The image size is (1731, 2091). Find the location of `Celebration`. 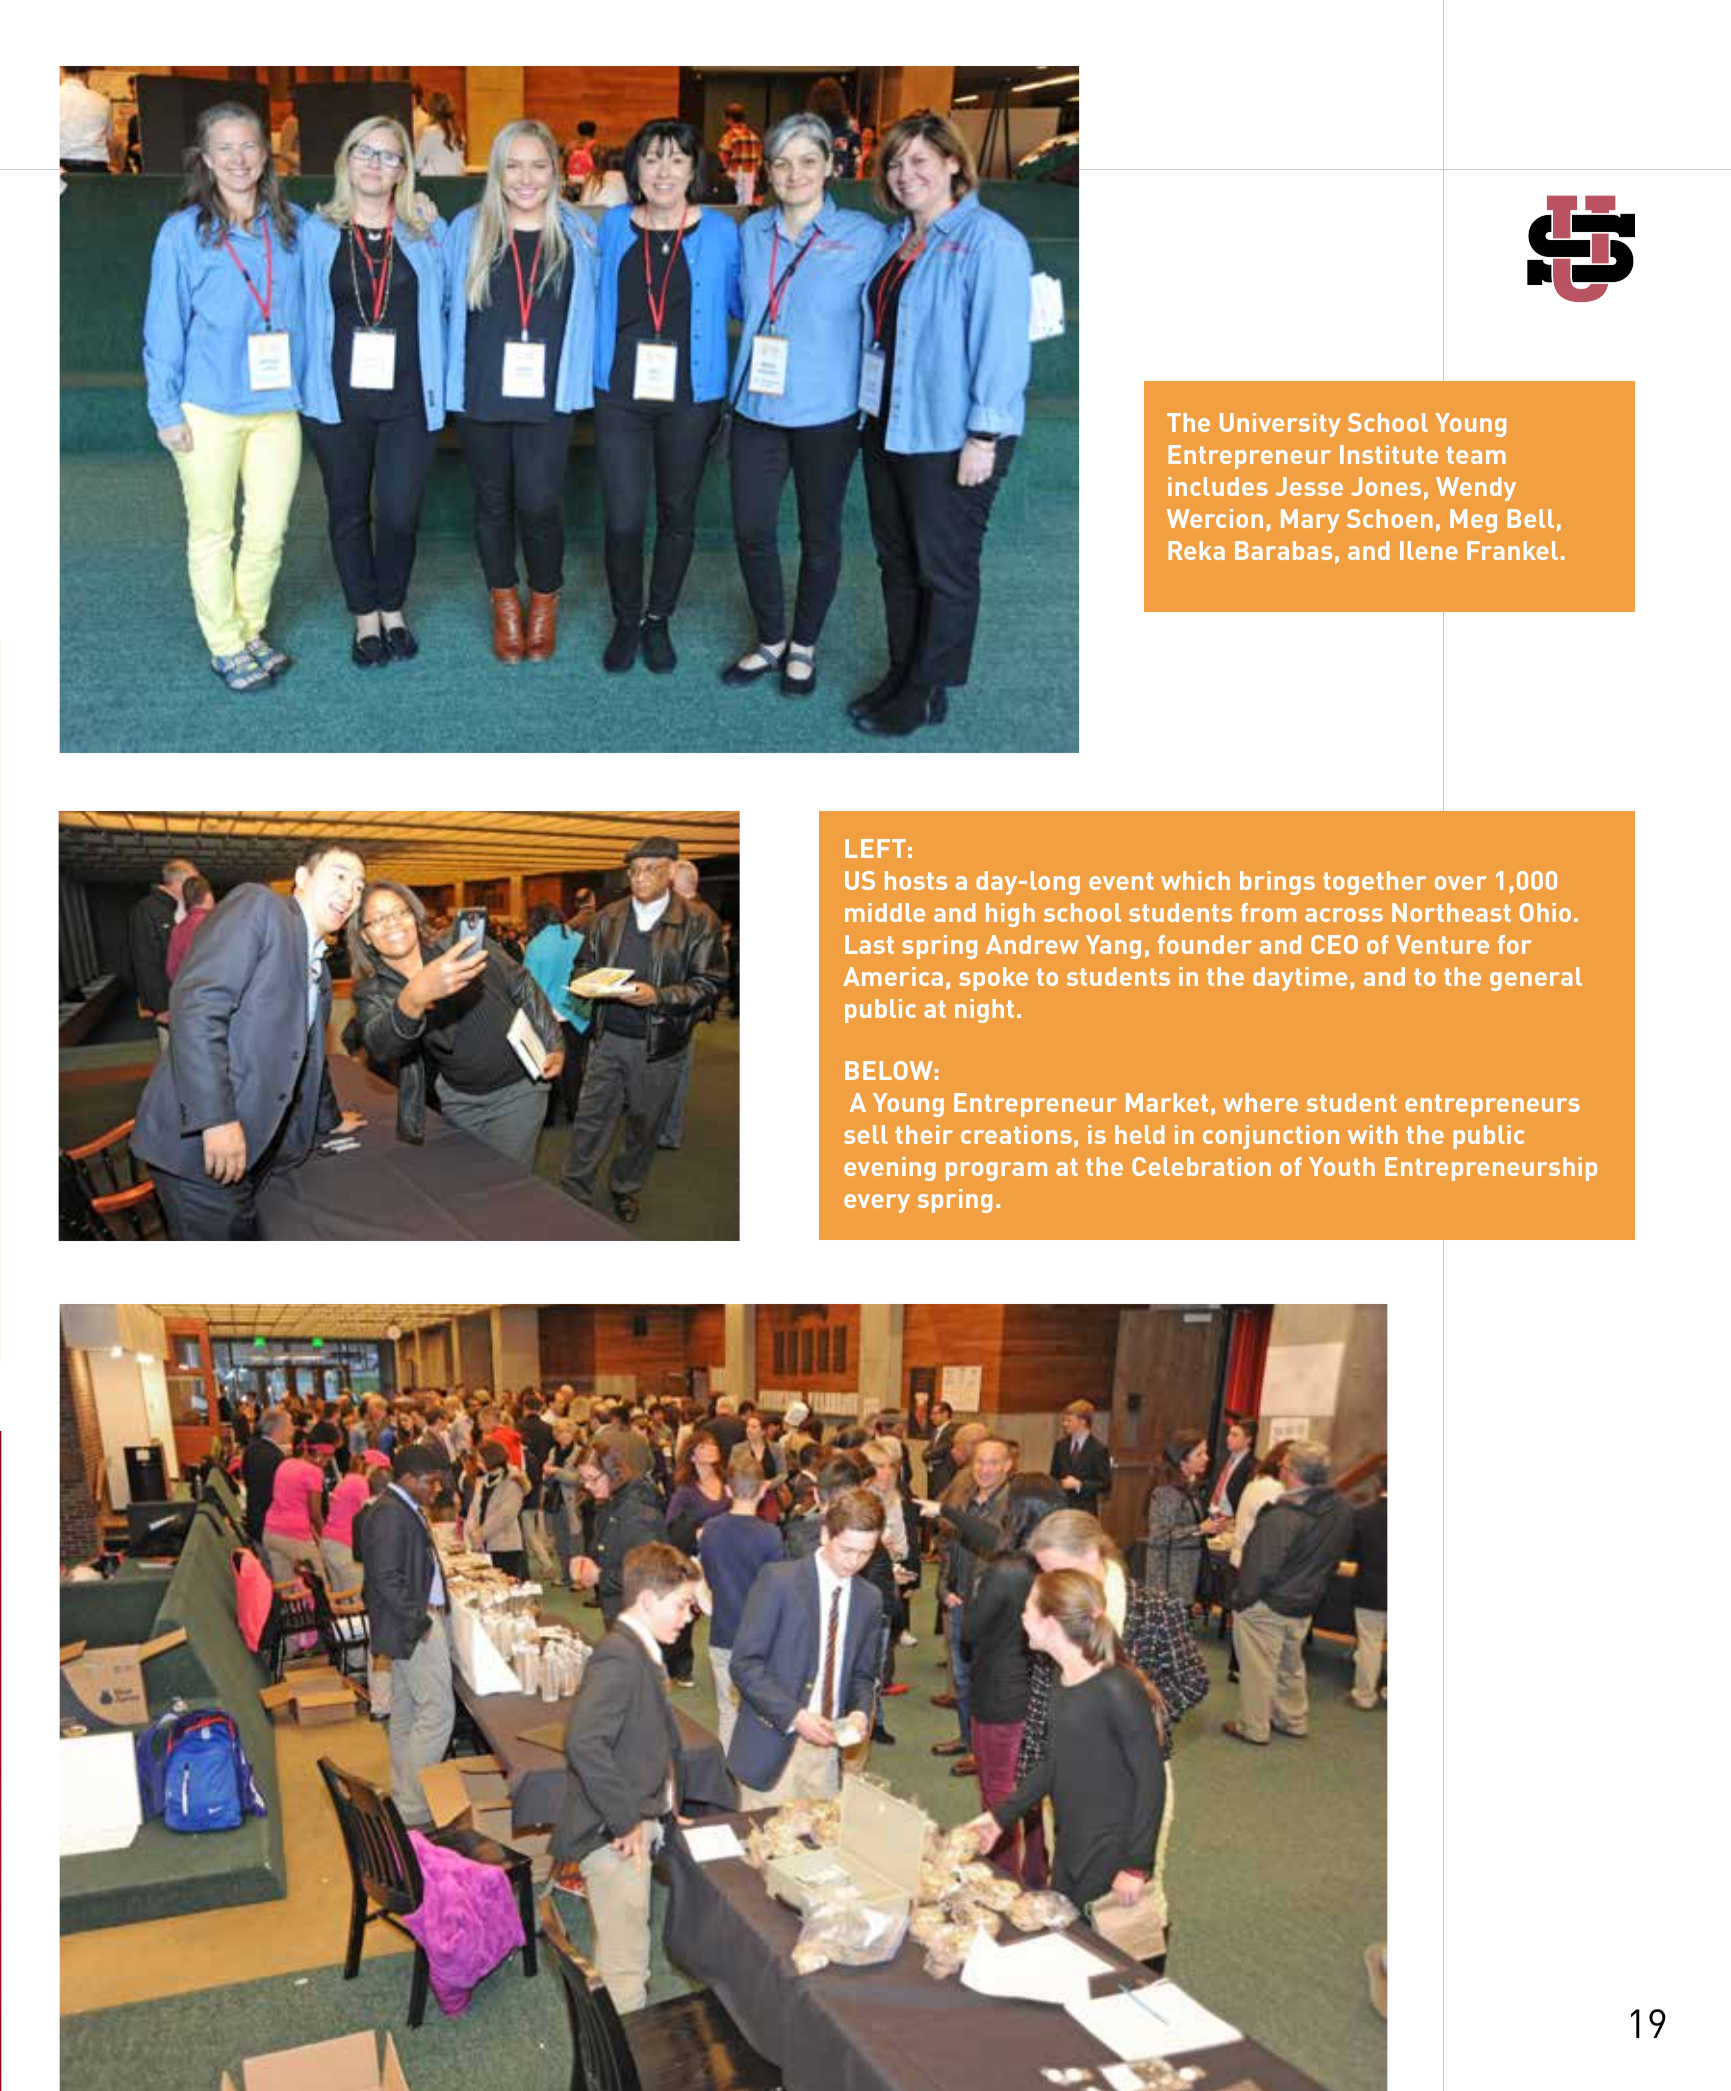

Celebration is located at coordinates (1201, 1166).
